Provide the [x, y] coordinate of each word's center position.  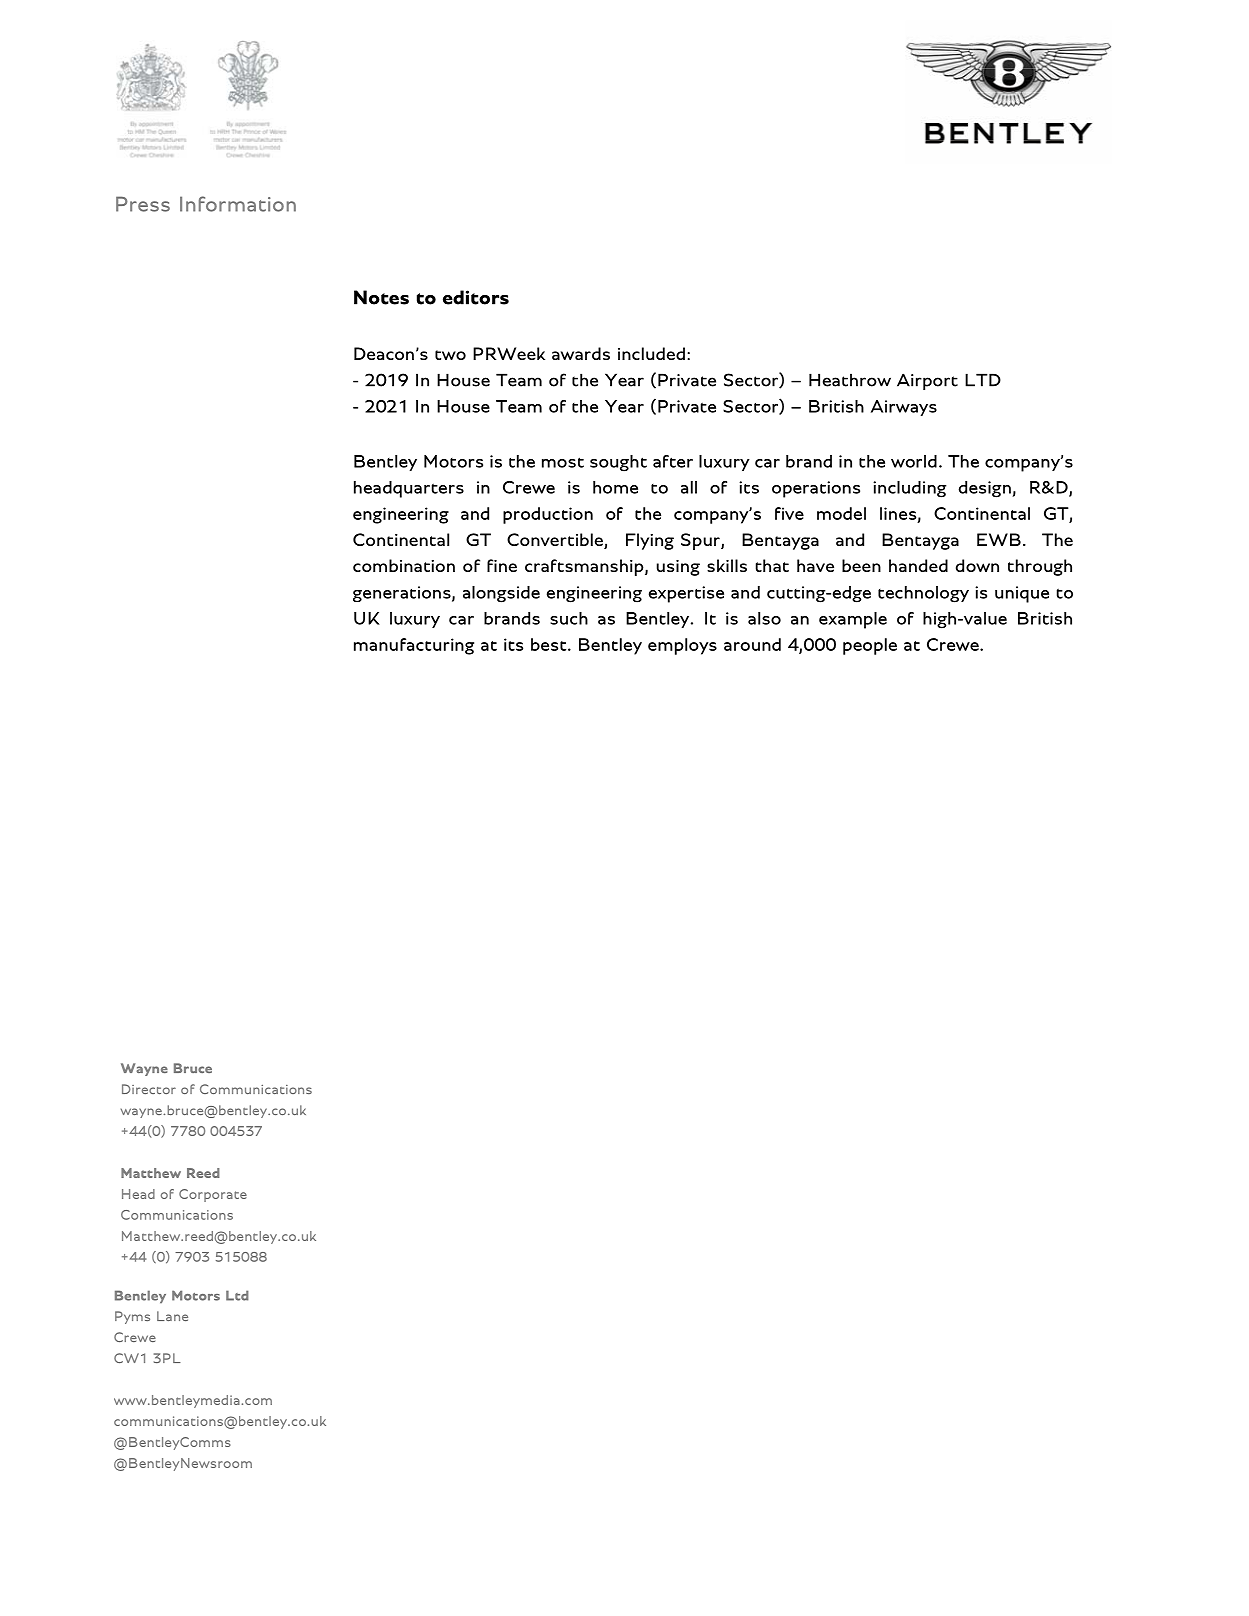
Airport [927, 381]
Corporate [213, 1195]
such [569, 618]
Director [149, 1089]
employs [682, 646]
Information [238, 204]
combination [404, 565]
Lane [172, 1316]
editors [476, 297]
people [870, 646]
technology [923, 594]
